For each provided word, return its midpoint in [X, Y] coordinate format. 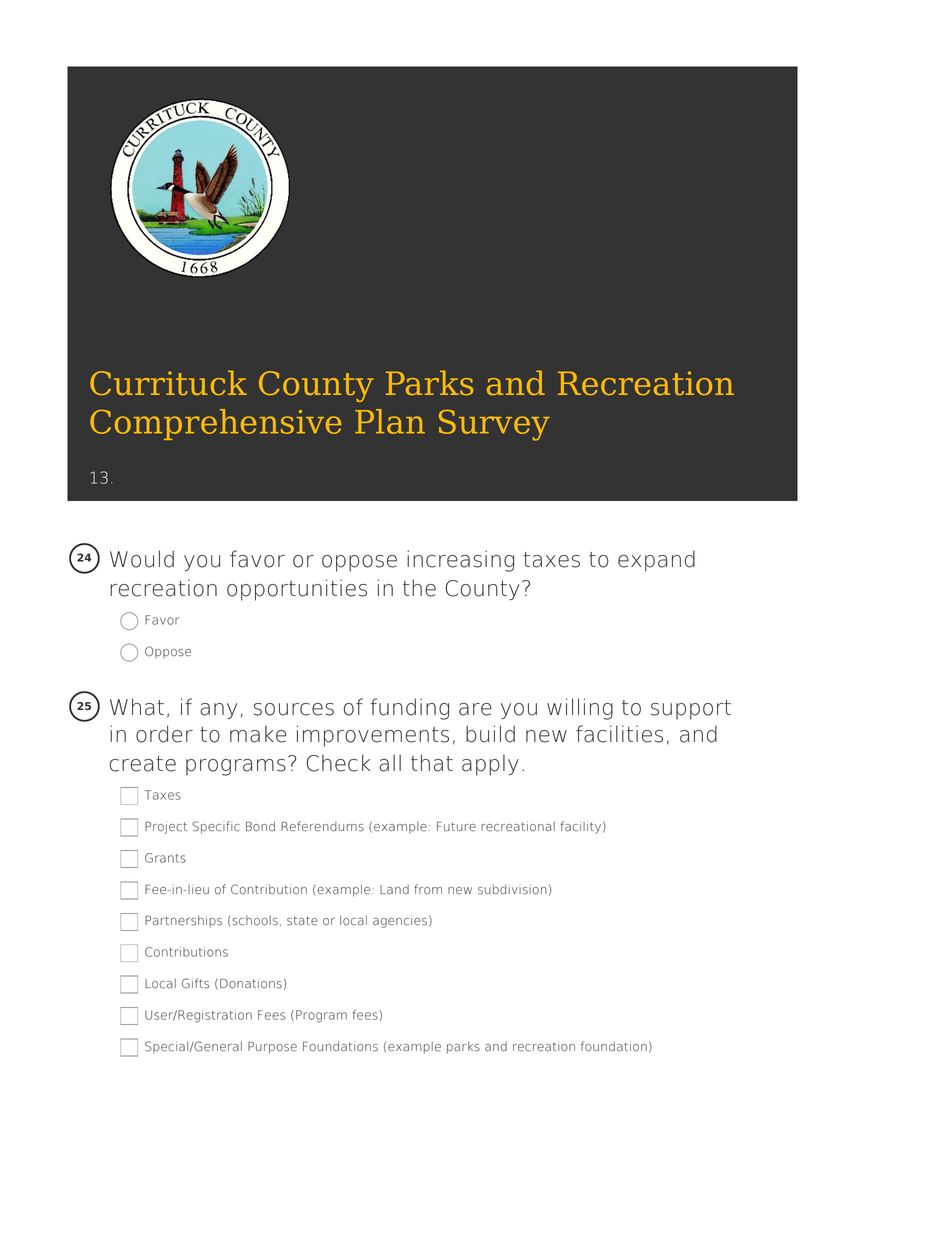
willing [580, 709]
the [419, 588]
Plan [390, 421]
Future [456, 826]
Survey [494, 425]
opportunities [297, 590]
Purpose [272, 1048]
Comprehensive [215, 424]
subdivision [512, 889]
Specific [216, 827]
